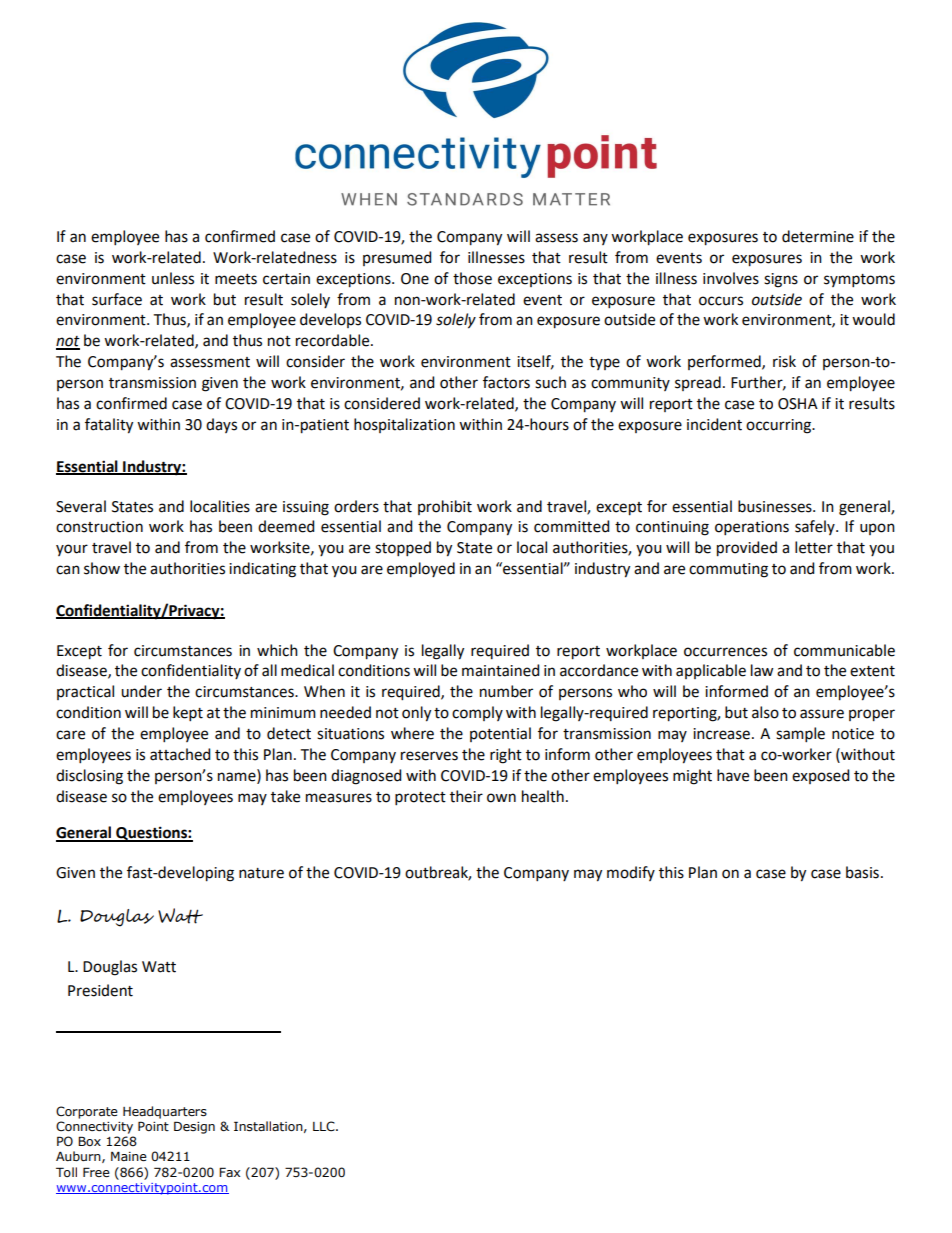 This document has width=952, height=1233. I want to click on unless, so click(173, 278).
